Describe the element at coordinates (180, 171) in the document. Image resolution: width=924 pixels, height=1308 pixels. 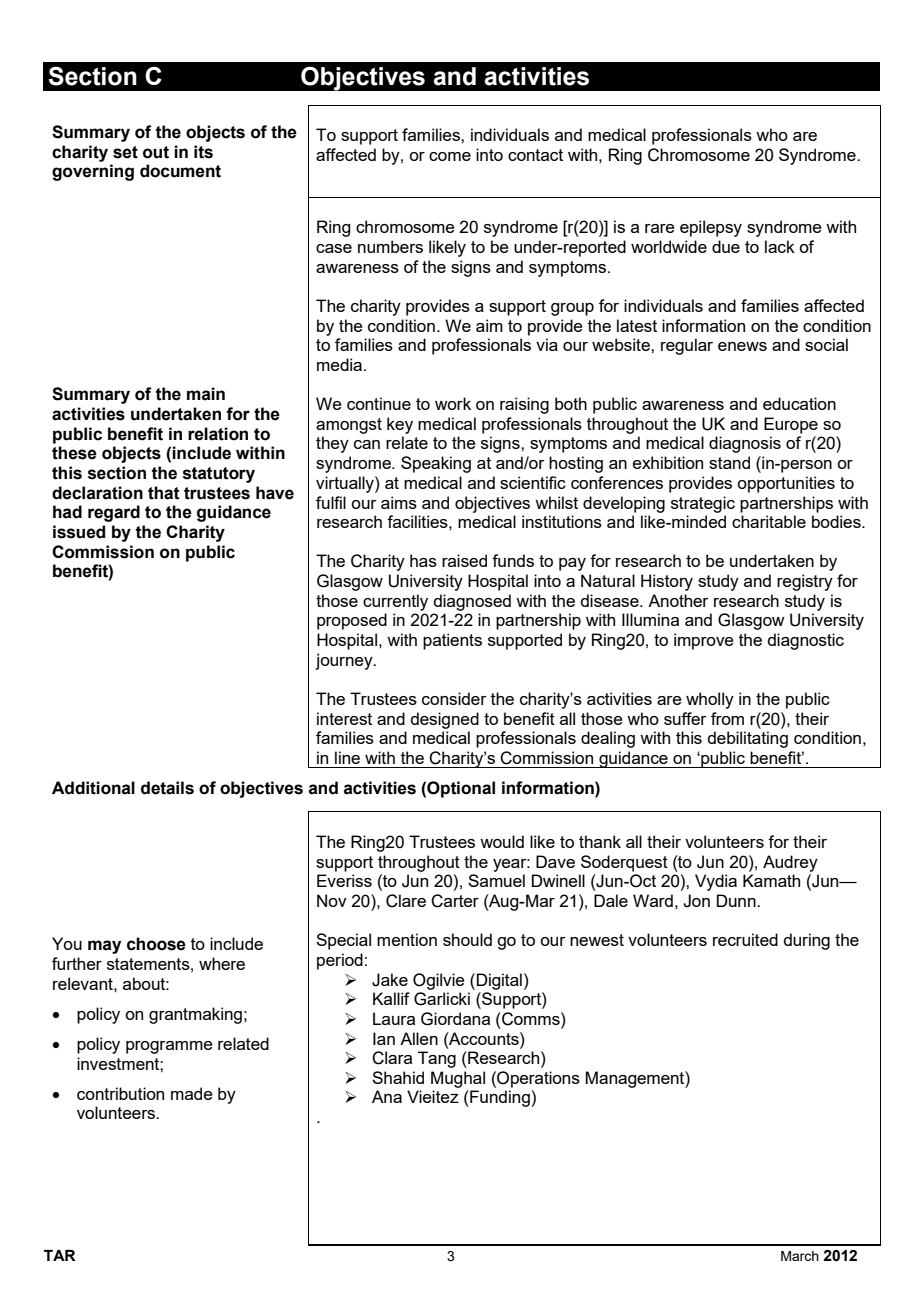
I see `document` at that location.
